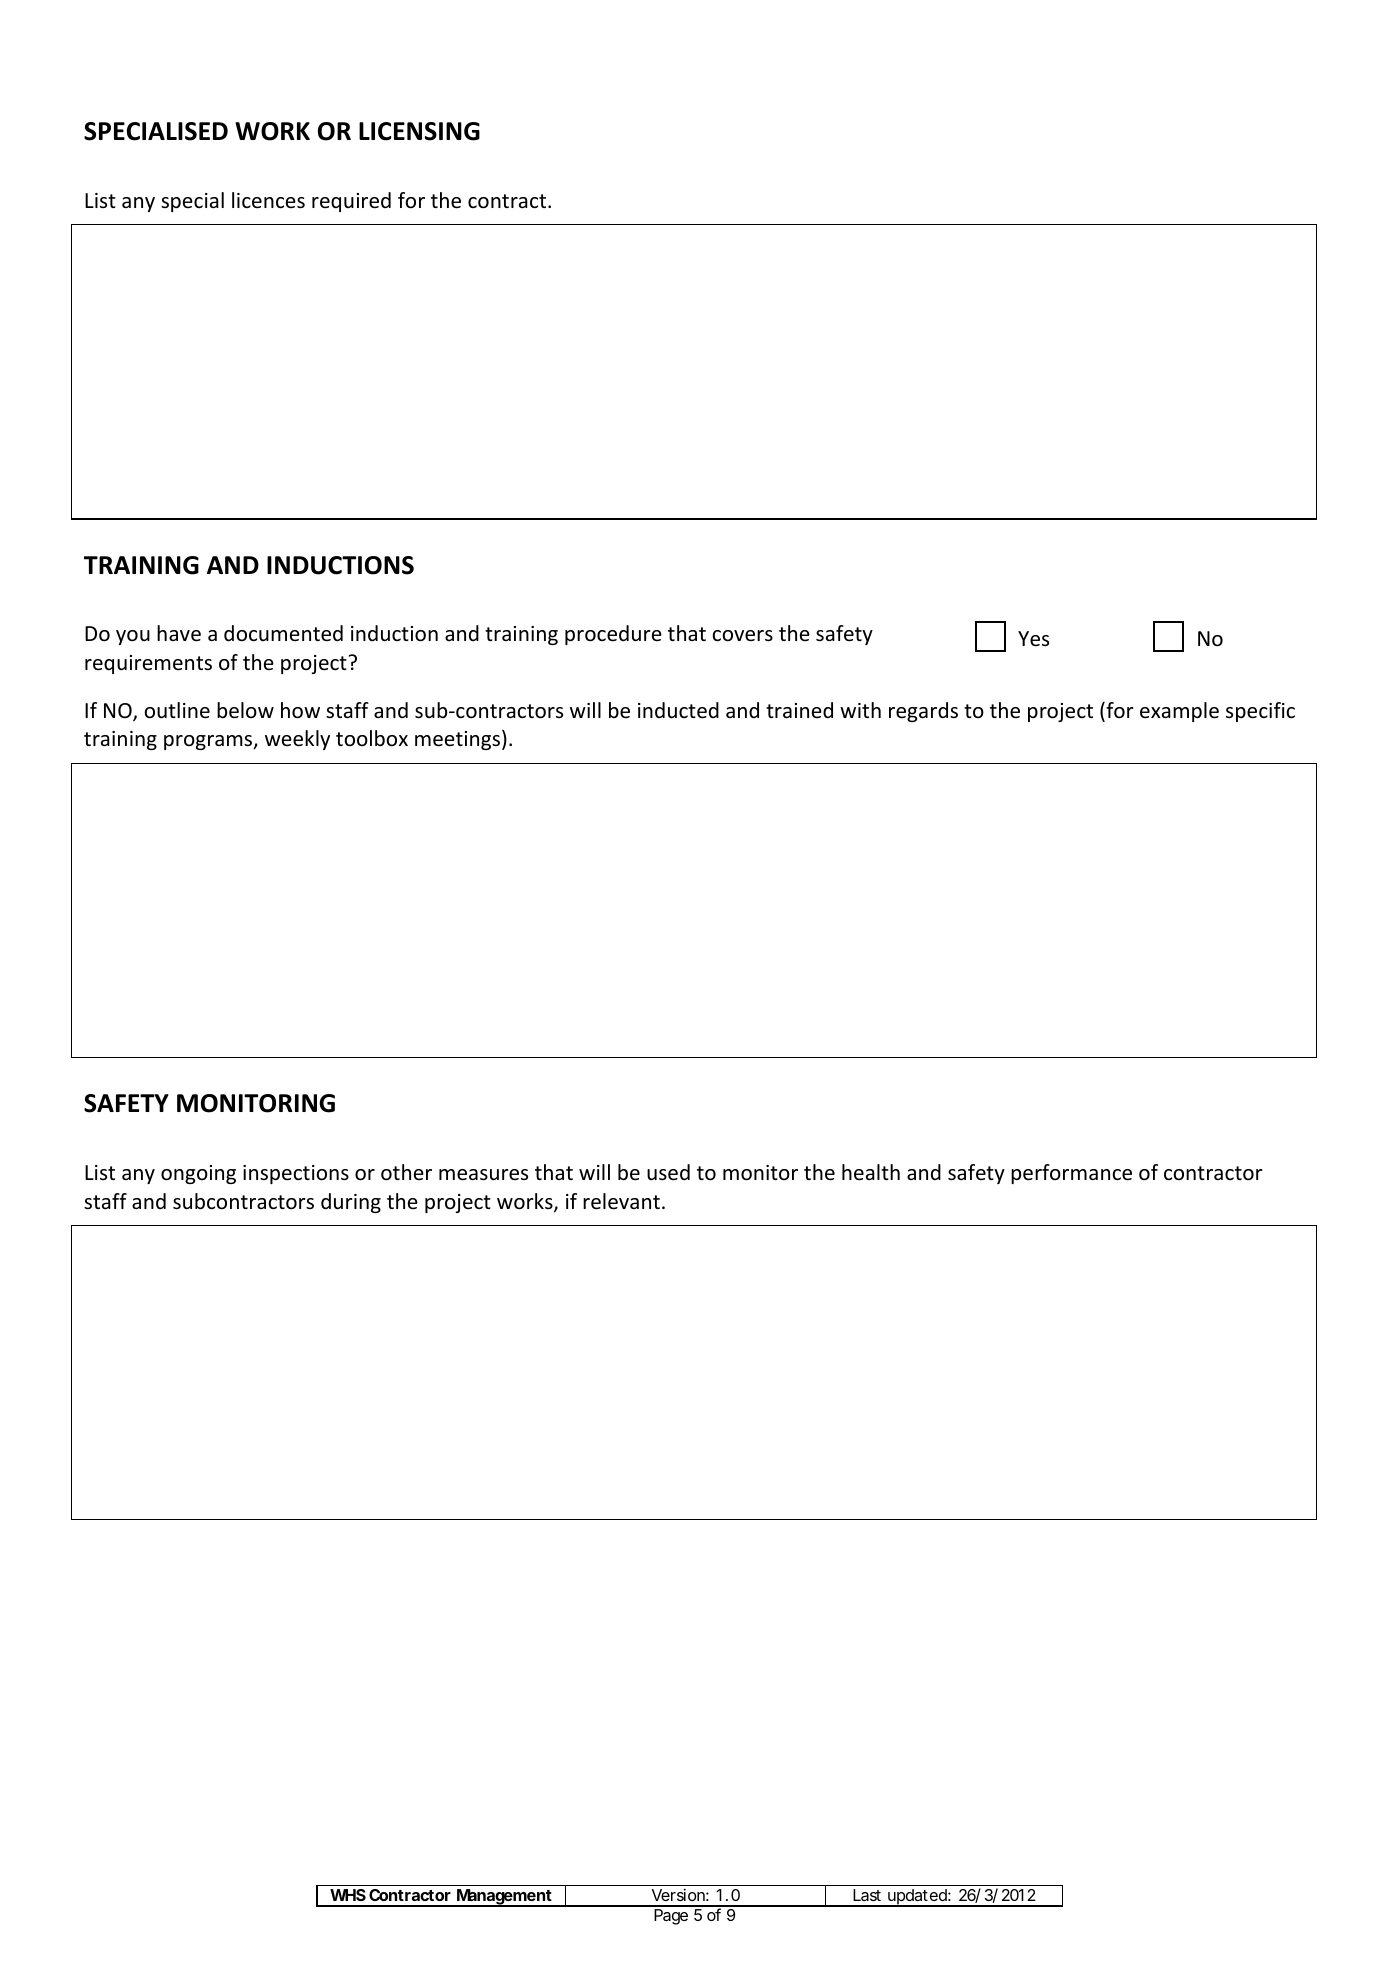 This screenshot has height=1964, width=1388. What do you see at coordinates (419, 131) in the screenshot?
I see `LICENSING` at bounding box center [419, 131].
